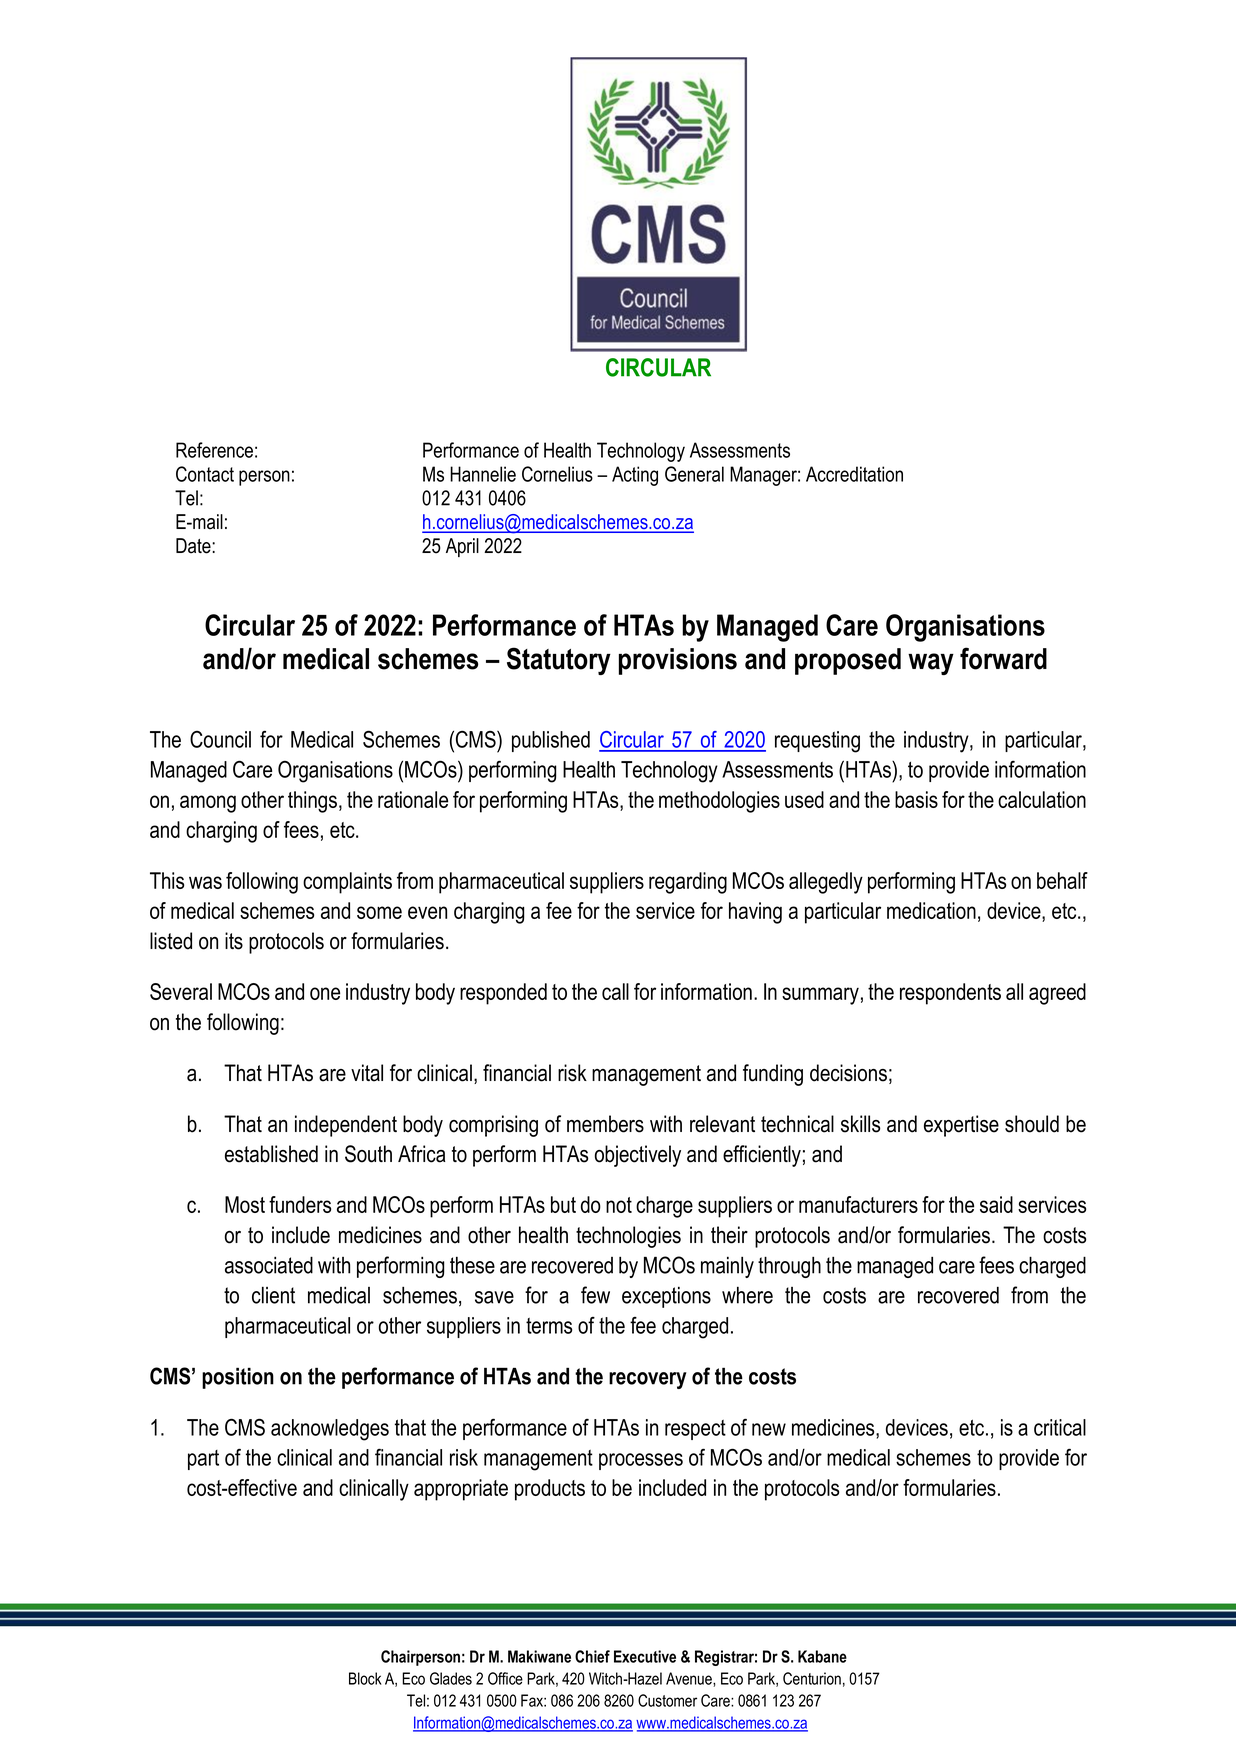  What do you see at coordinates (205, 882) in the screenshot?
I see `was` at bounding box center [205, 882].
